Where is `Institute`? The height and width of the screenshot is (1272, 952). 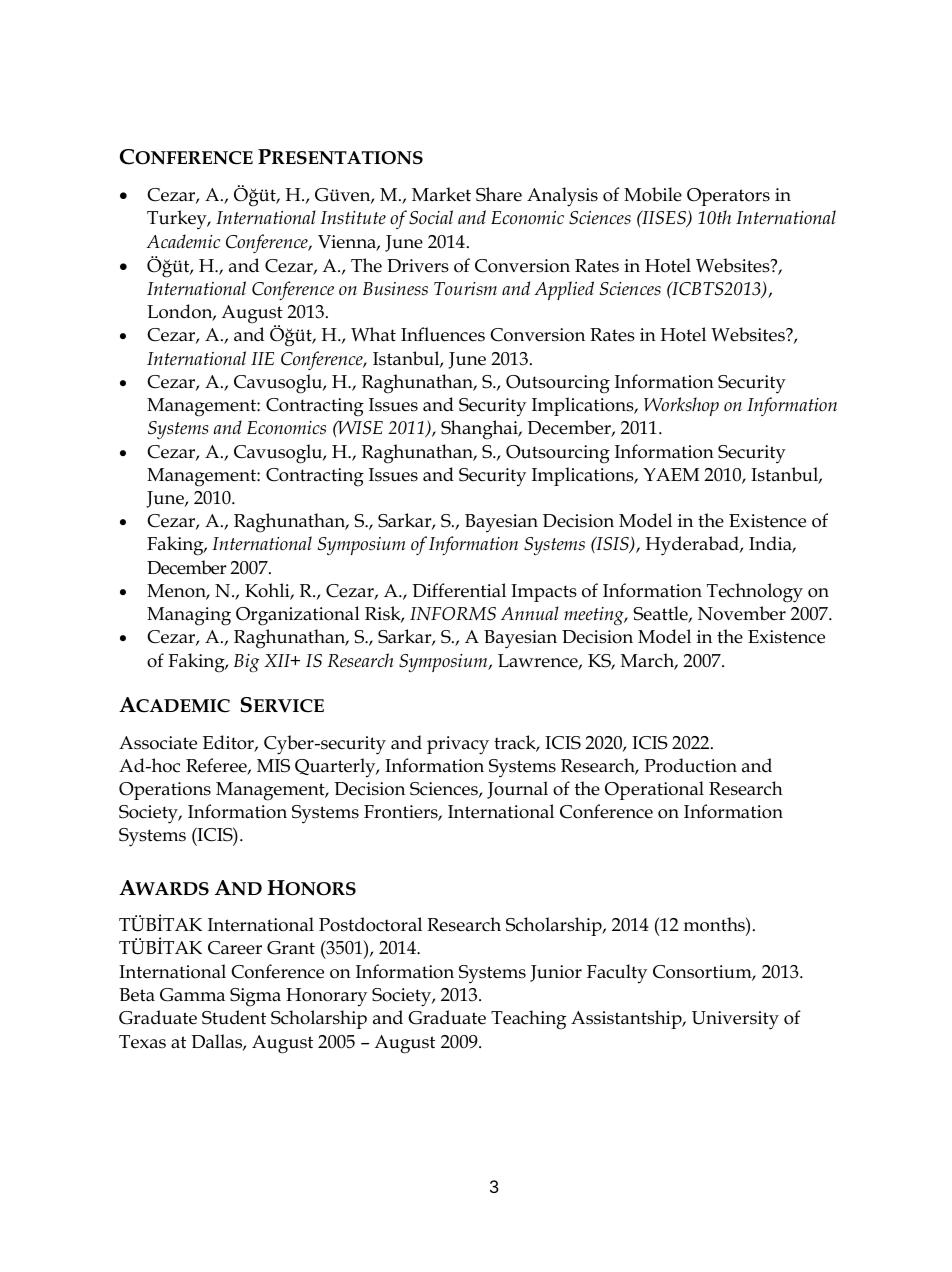
Institute is located at coordinates (353, 218).
